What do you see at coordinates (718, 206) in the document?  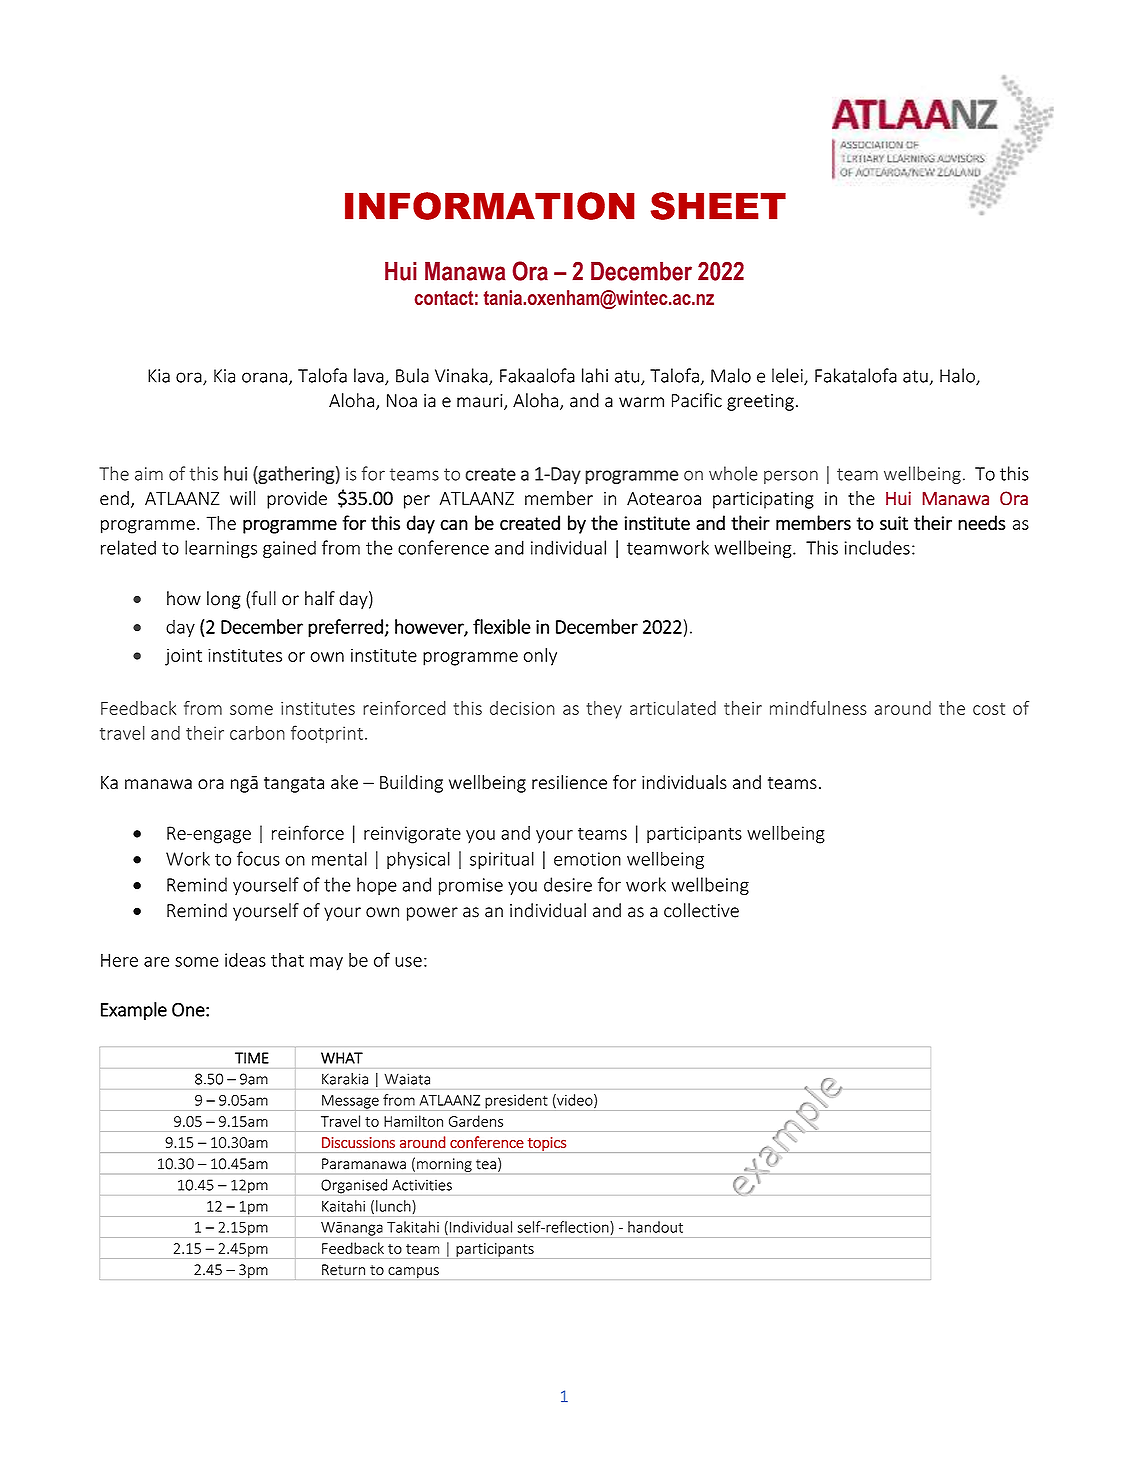 I see `SHEET` at bounding box center [718, 206].
